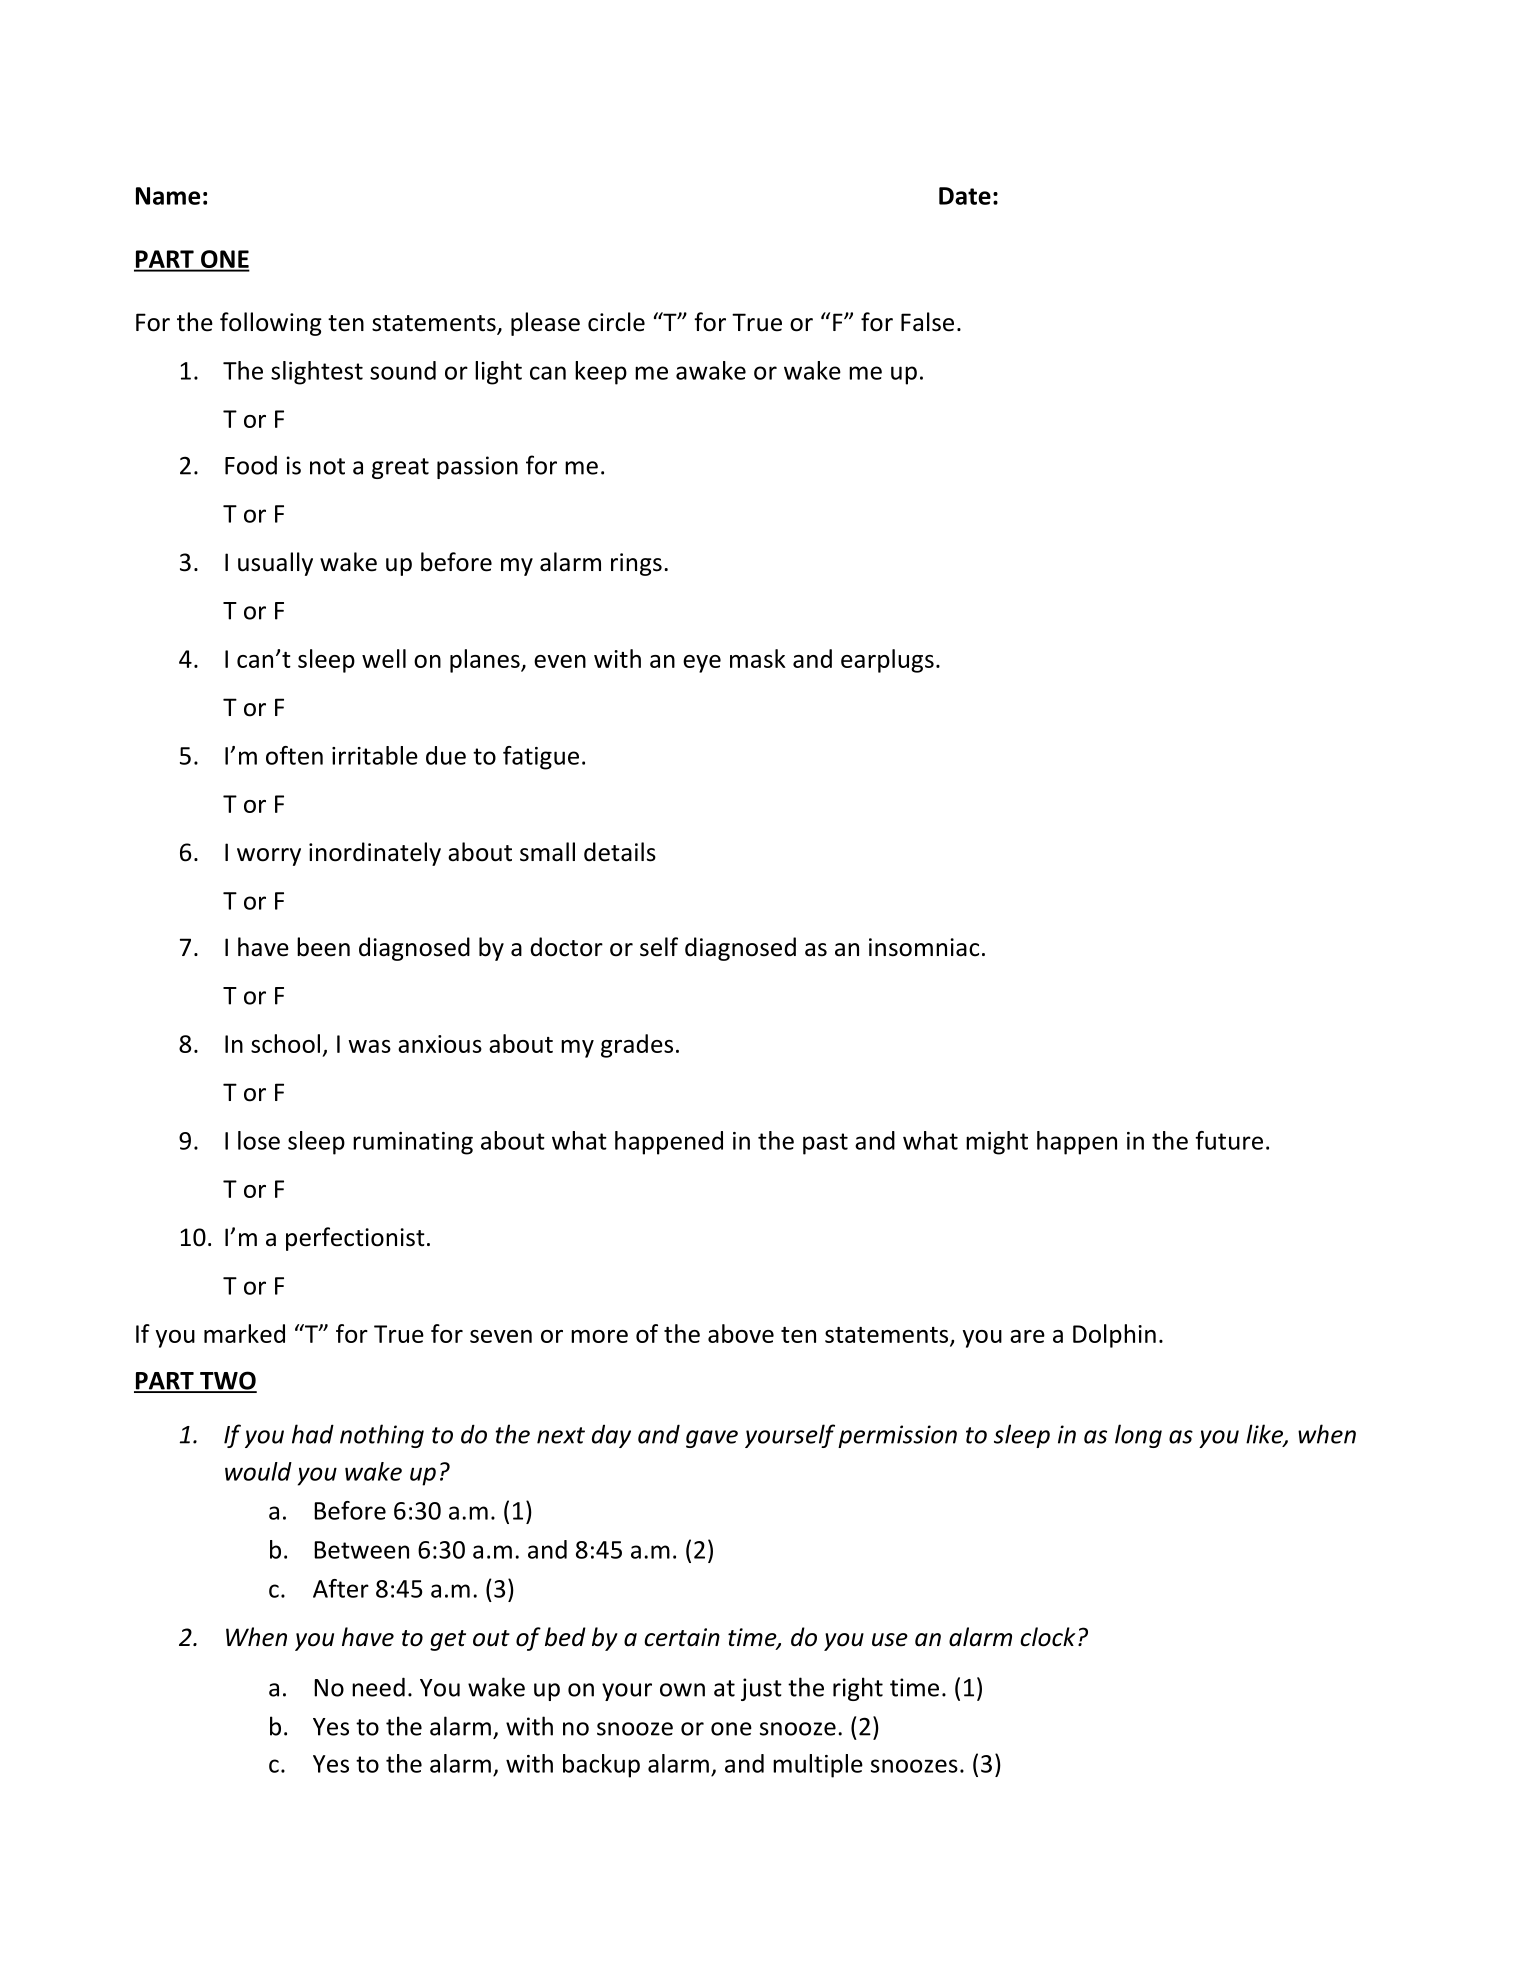 Image resolution: width=1518 pixels, height=1964 pixels. What do you see at coordinates (271, 324) in the screenshot?
I see `following` at bounding box center [271, 324].
